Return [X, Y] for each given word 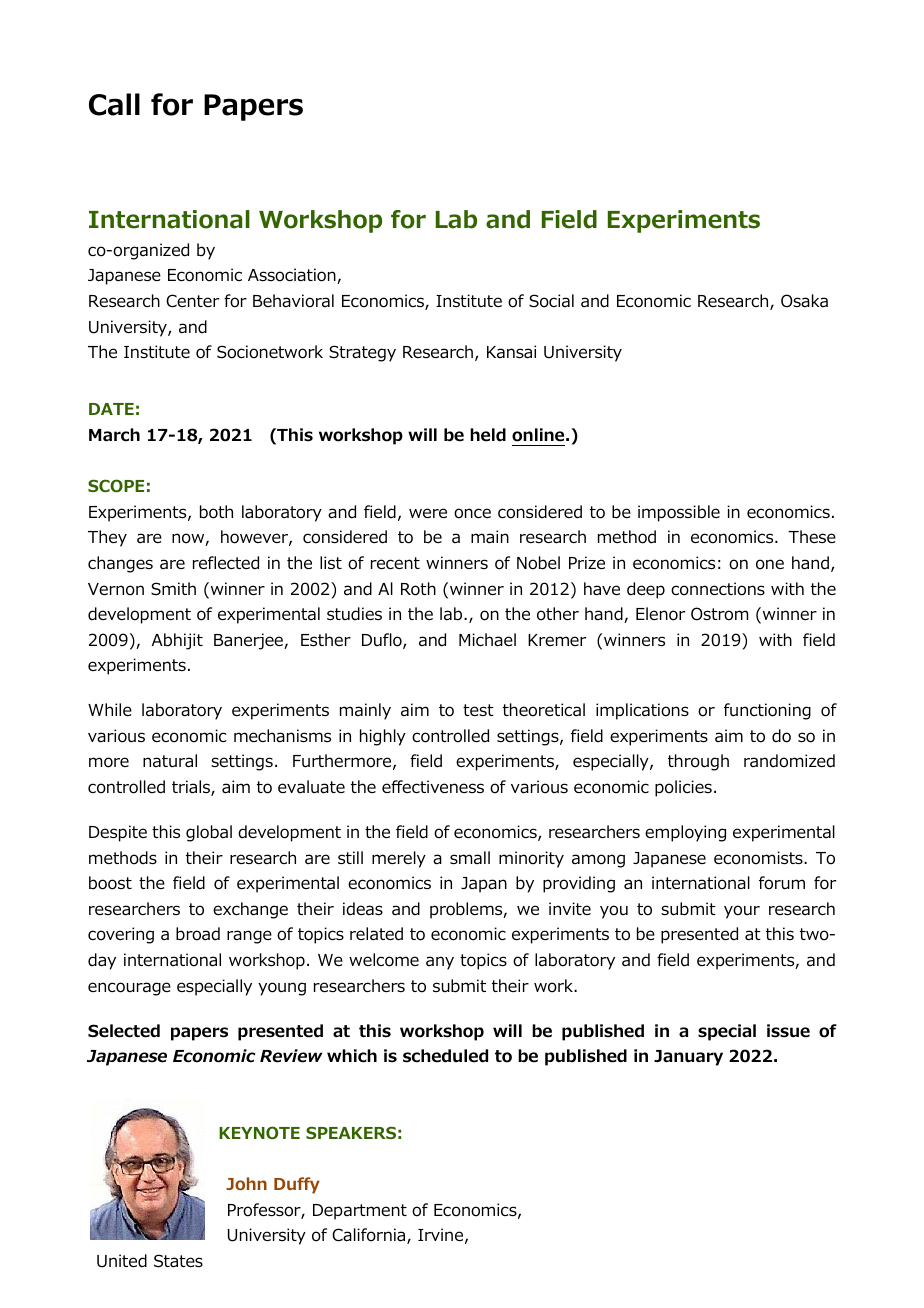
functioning [767, 711]
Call [114, 104]
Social [551, 301]
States [178, 1261]
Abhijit [177, 641]
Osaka [804, 301]
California [370, 1236]
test [478, 710]
